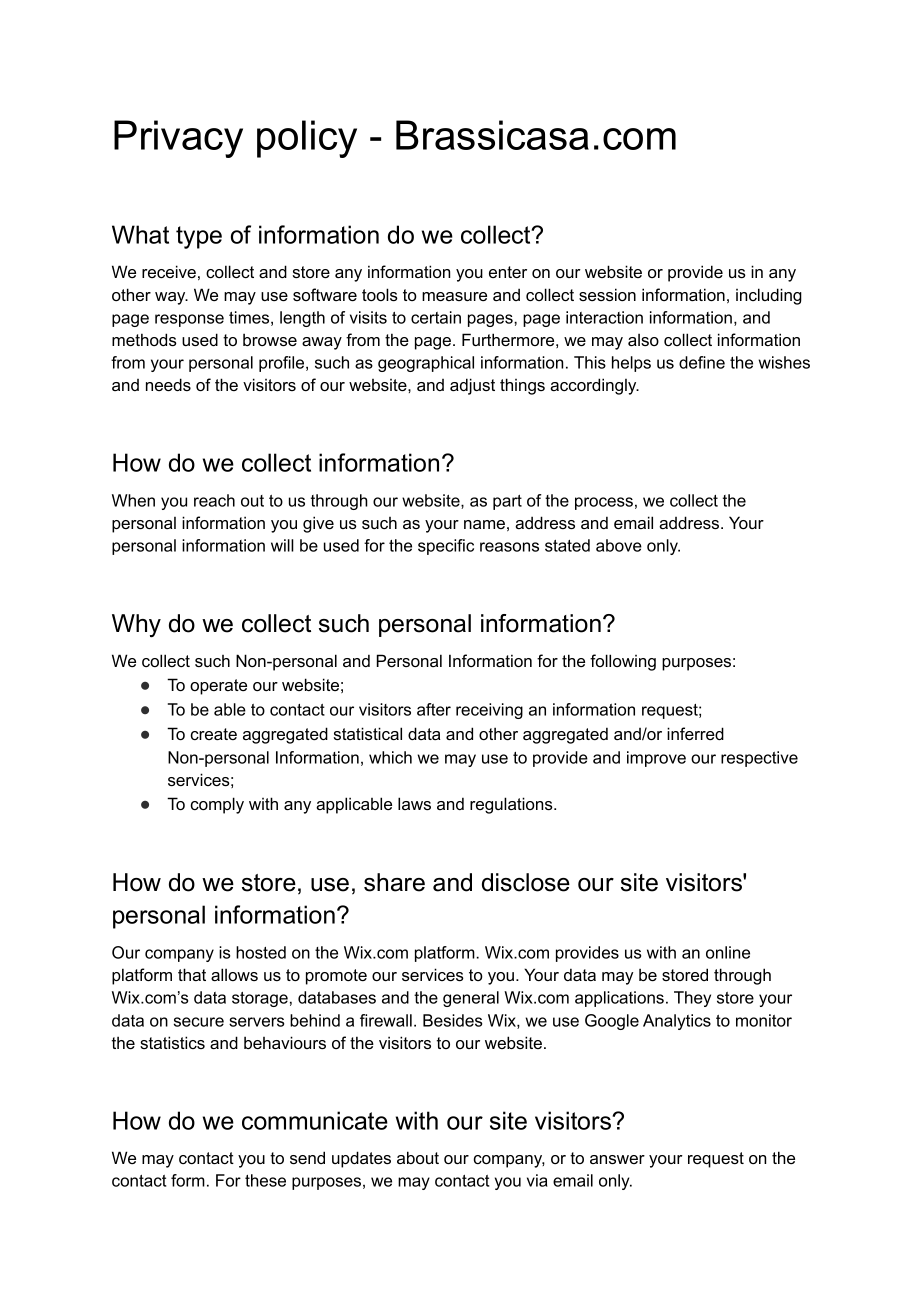 This image has height=1307, width=924. What do you see at coordinates (178, 139) in the image?
I see `Privacy` at bounding box center [178, 139].
